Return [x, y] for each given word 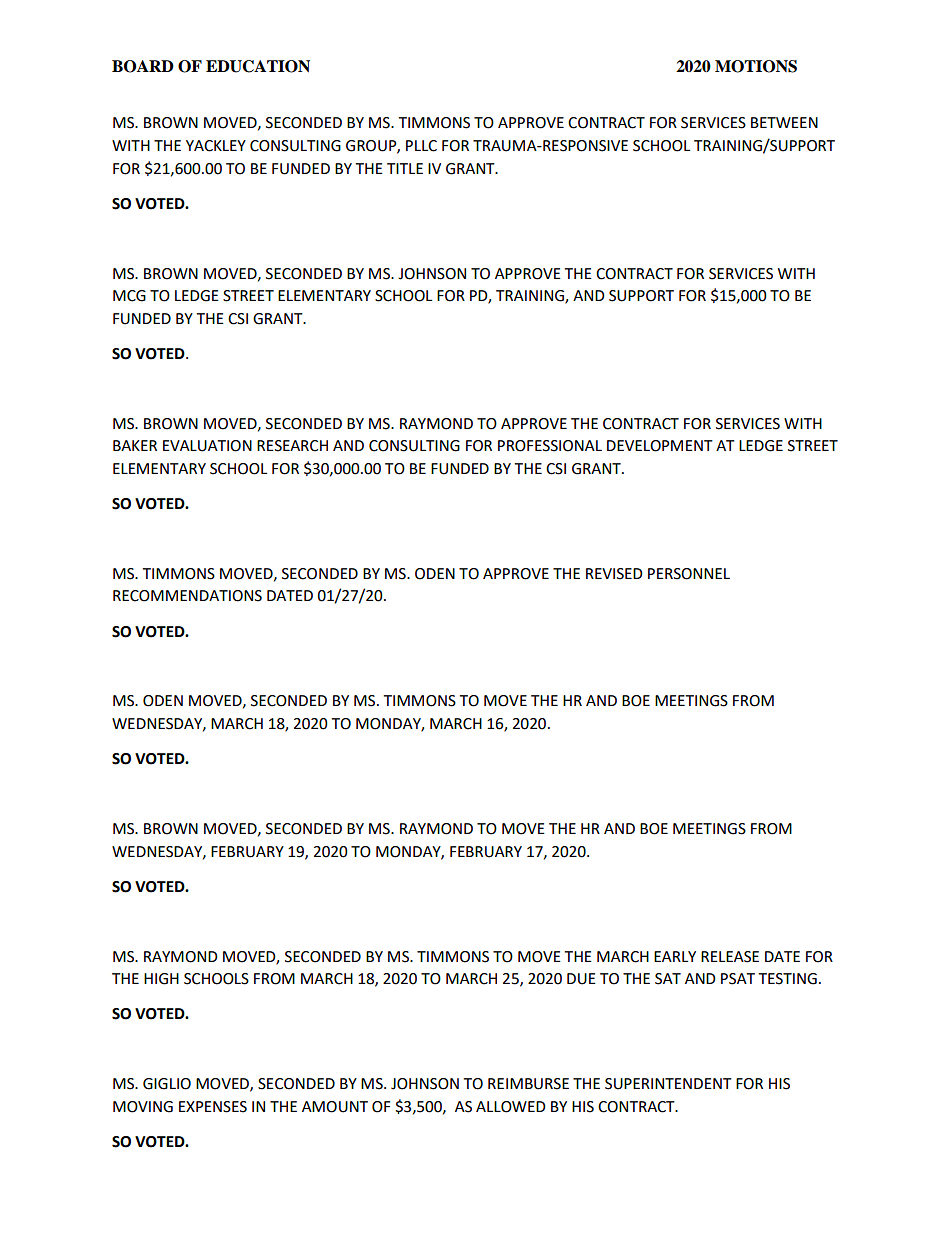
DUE [581, 979]
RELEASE [730, 957]
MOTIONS [756, 66]
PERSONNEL [689, 574]
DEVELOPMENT [660, 446]
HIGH [161, 979]
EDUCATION [258, 66]
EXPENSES [213, 1107]
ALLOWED [511, 1107]
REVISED [614, 574]
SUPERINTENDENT [668, 1084]
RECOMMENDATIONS [187, 596]
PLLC [421, 146]
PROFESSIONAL [550, 446]
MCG [129, 296]
